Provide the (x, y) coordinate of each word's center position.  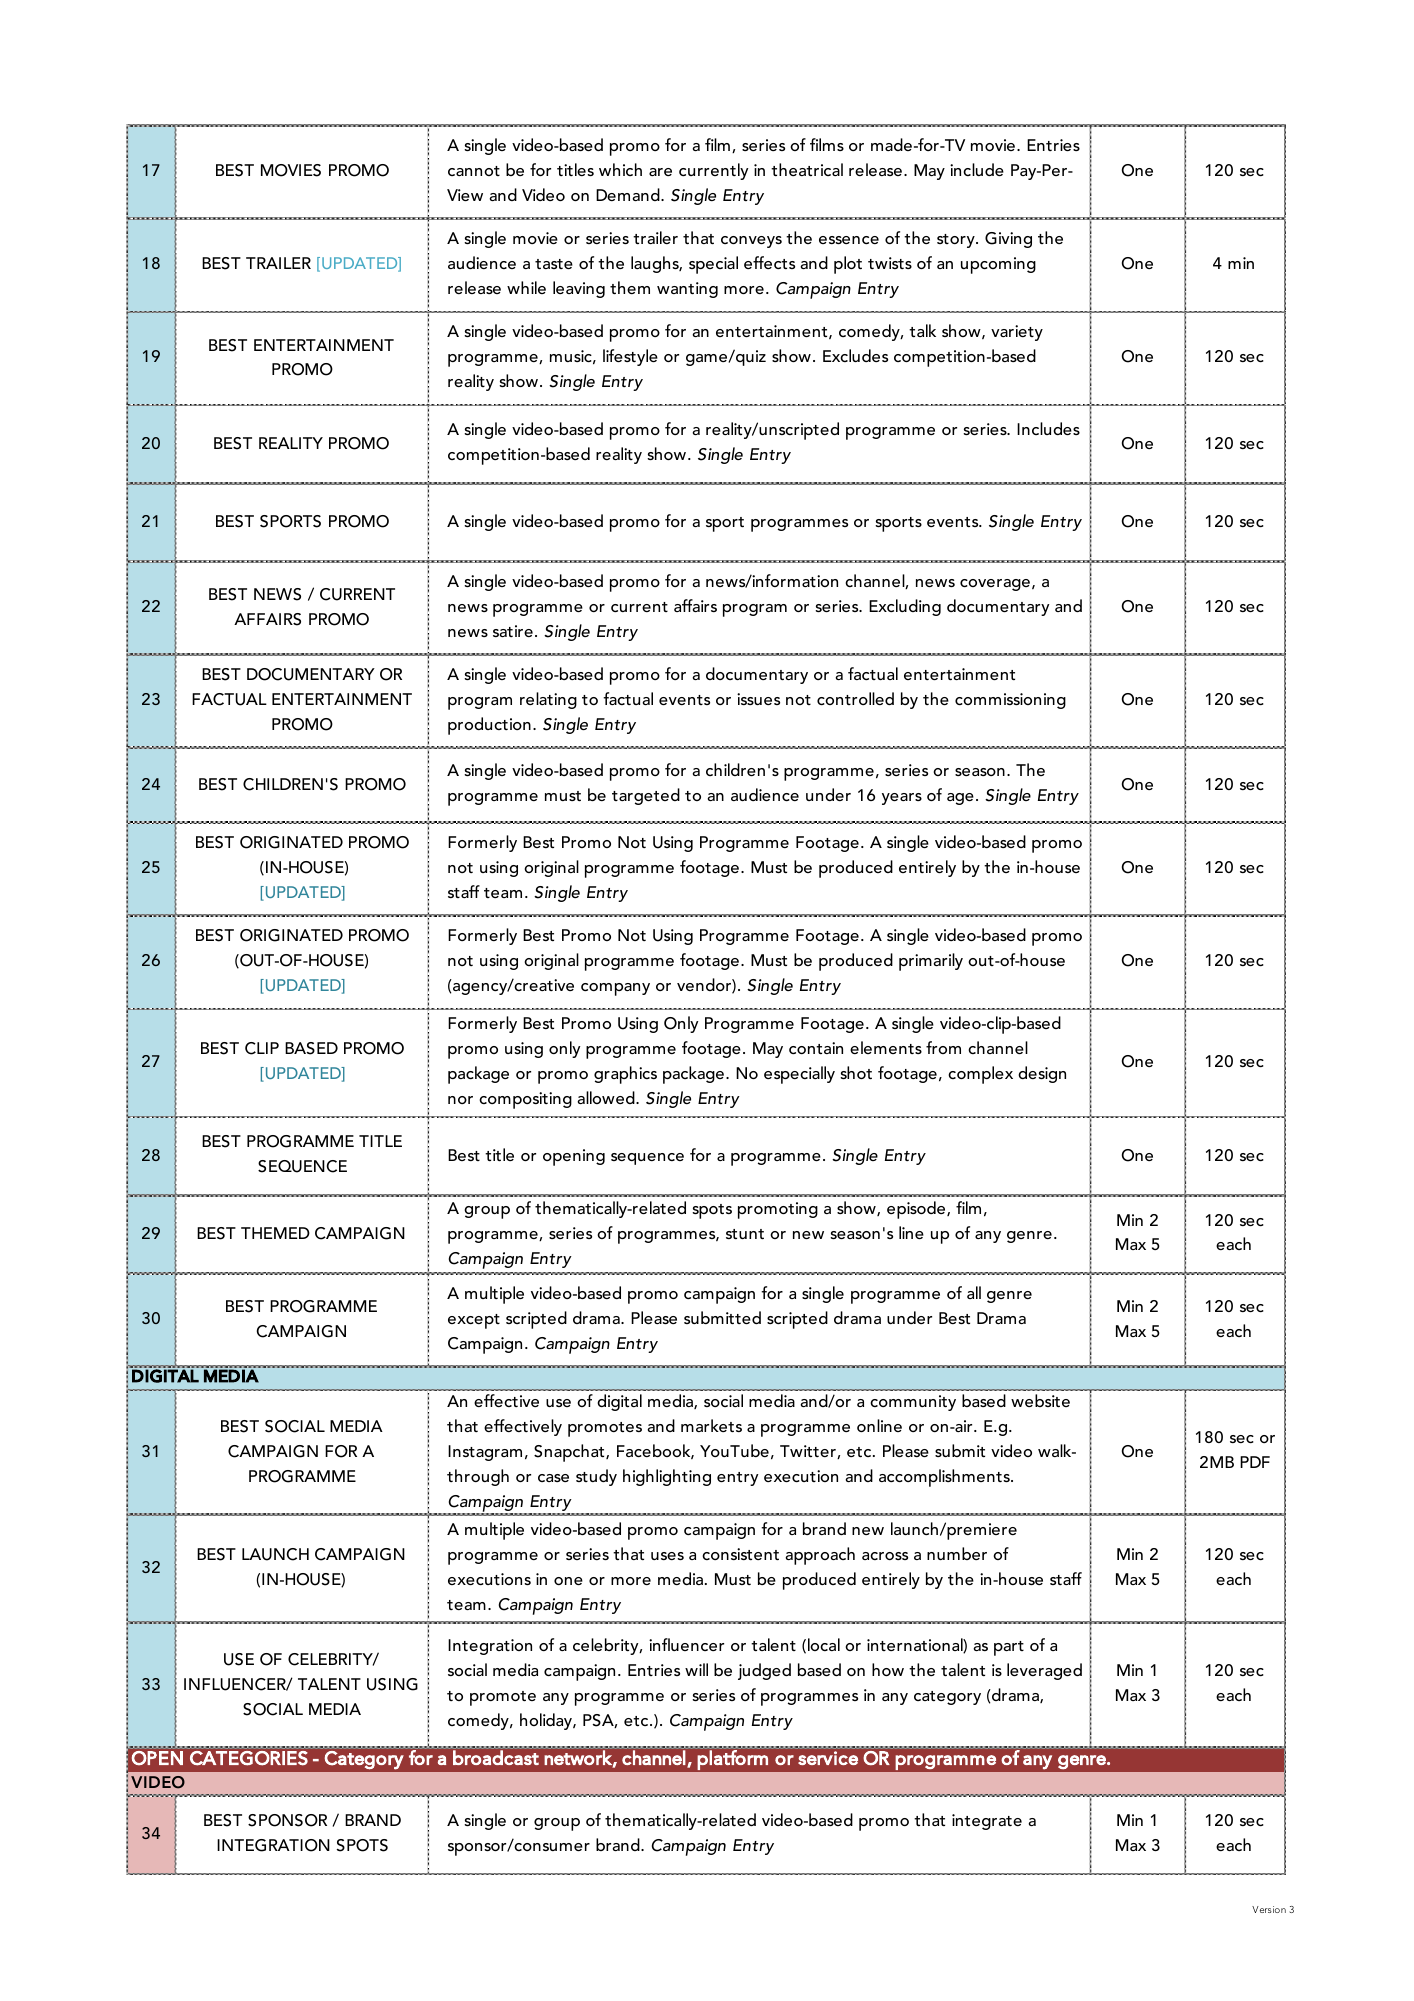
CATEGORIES (249, 1758)
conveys (751, 242)
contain (816, 1048)
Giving (1008, 240)
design (1042, 1074)
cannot (474, 171)
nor (460, 1100)
